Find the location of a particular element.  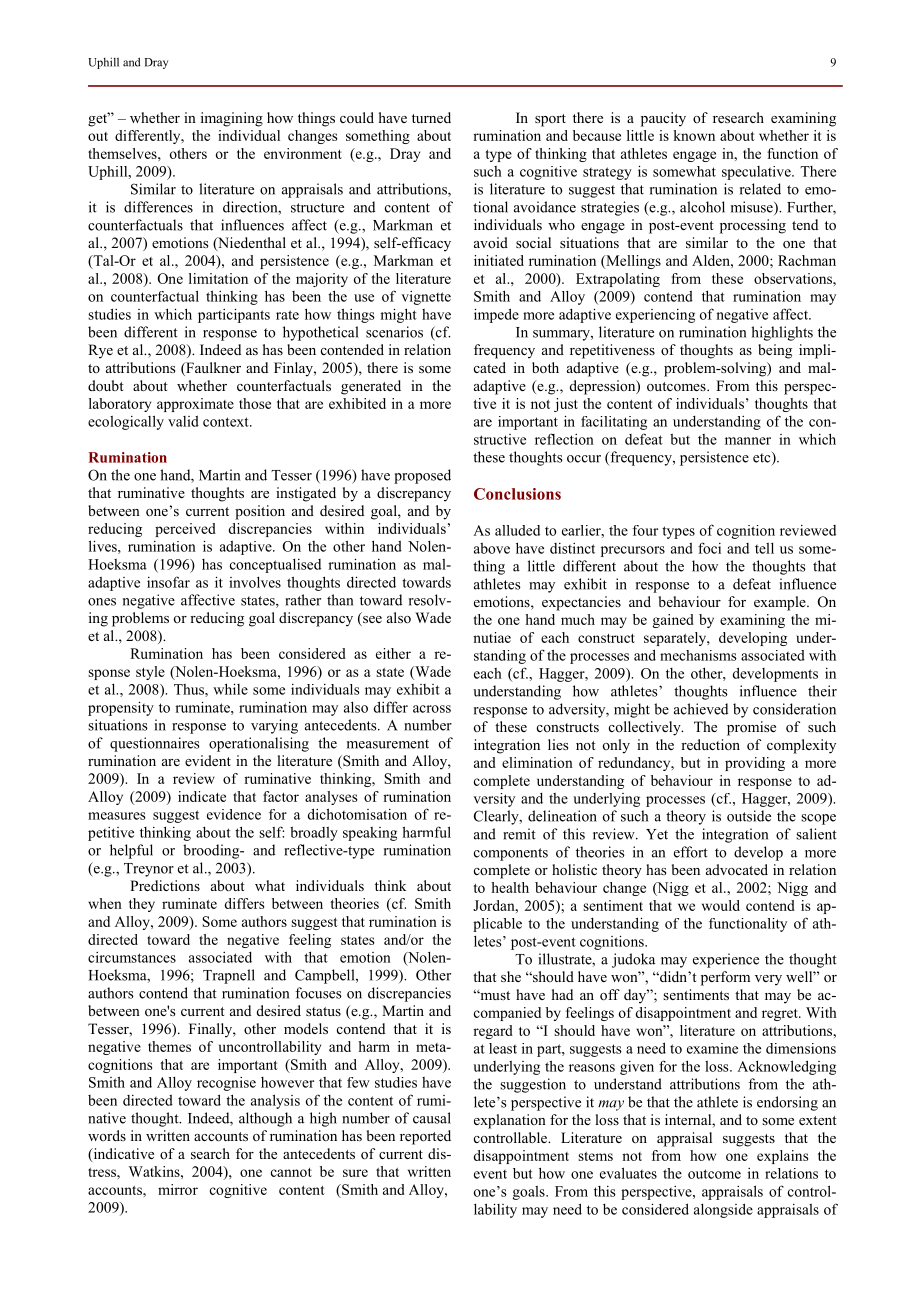

turned is located at coordinates (431, 117).
